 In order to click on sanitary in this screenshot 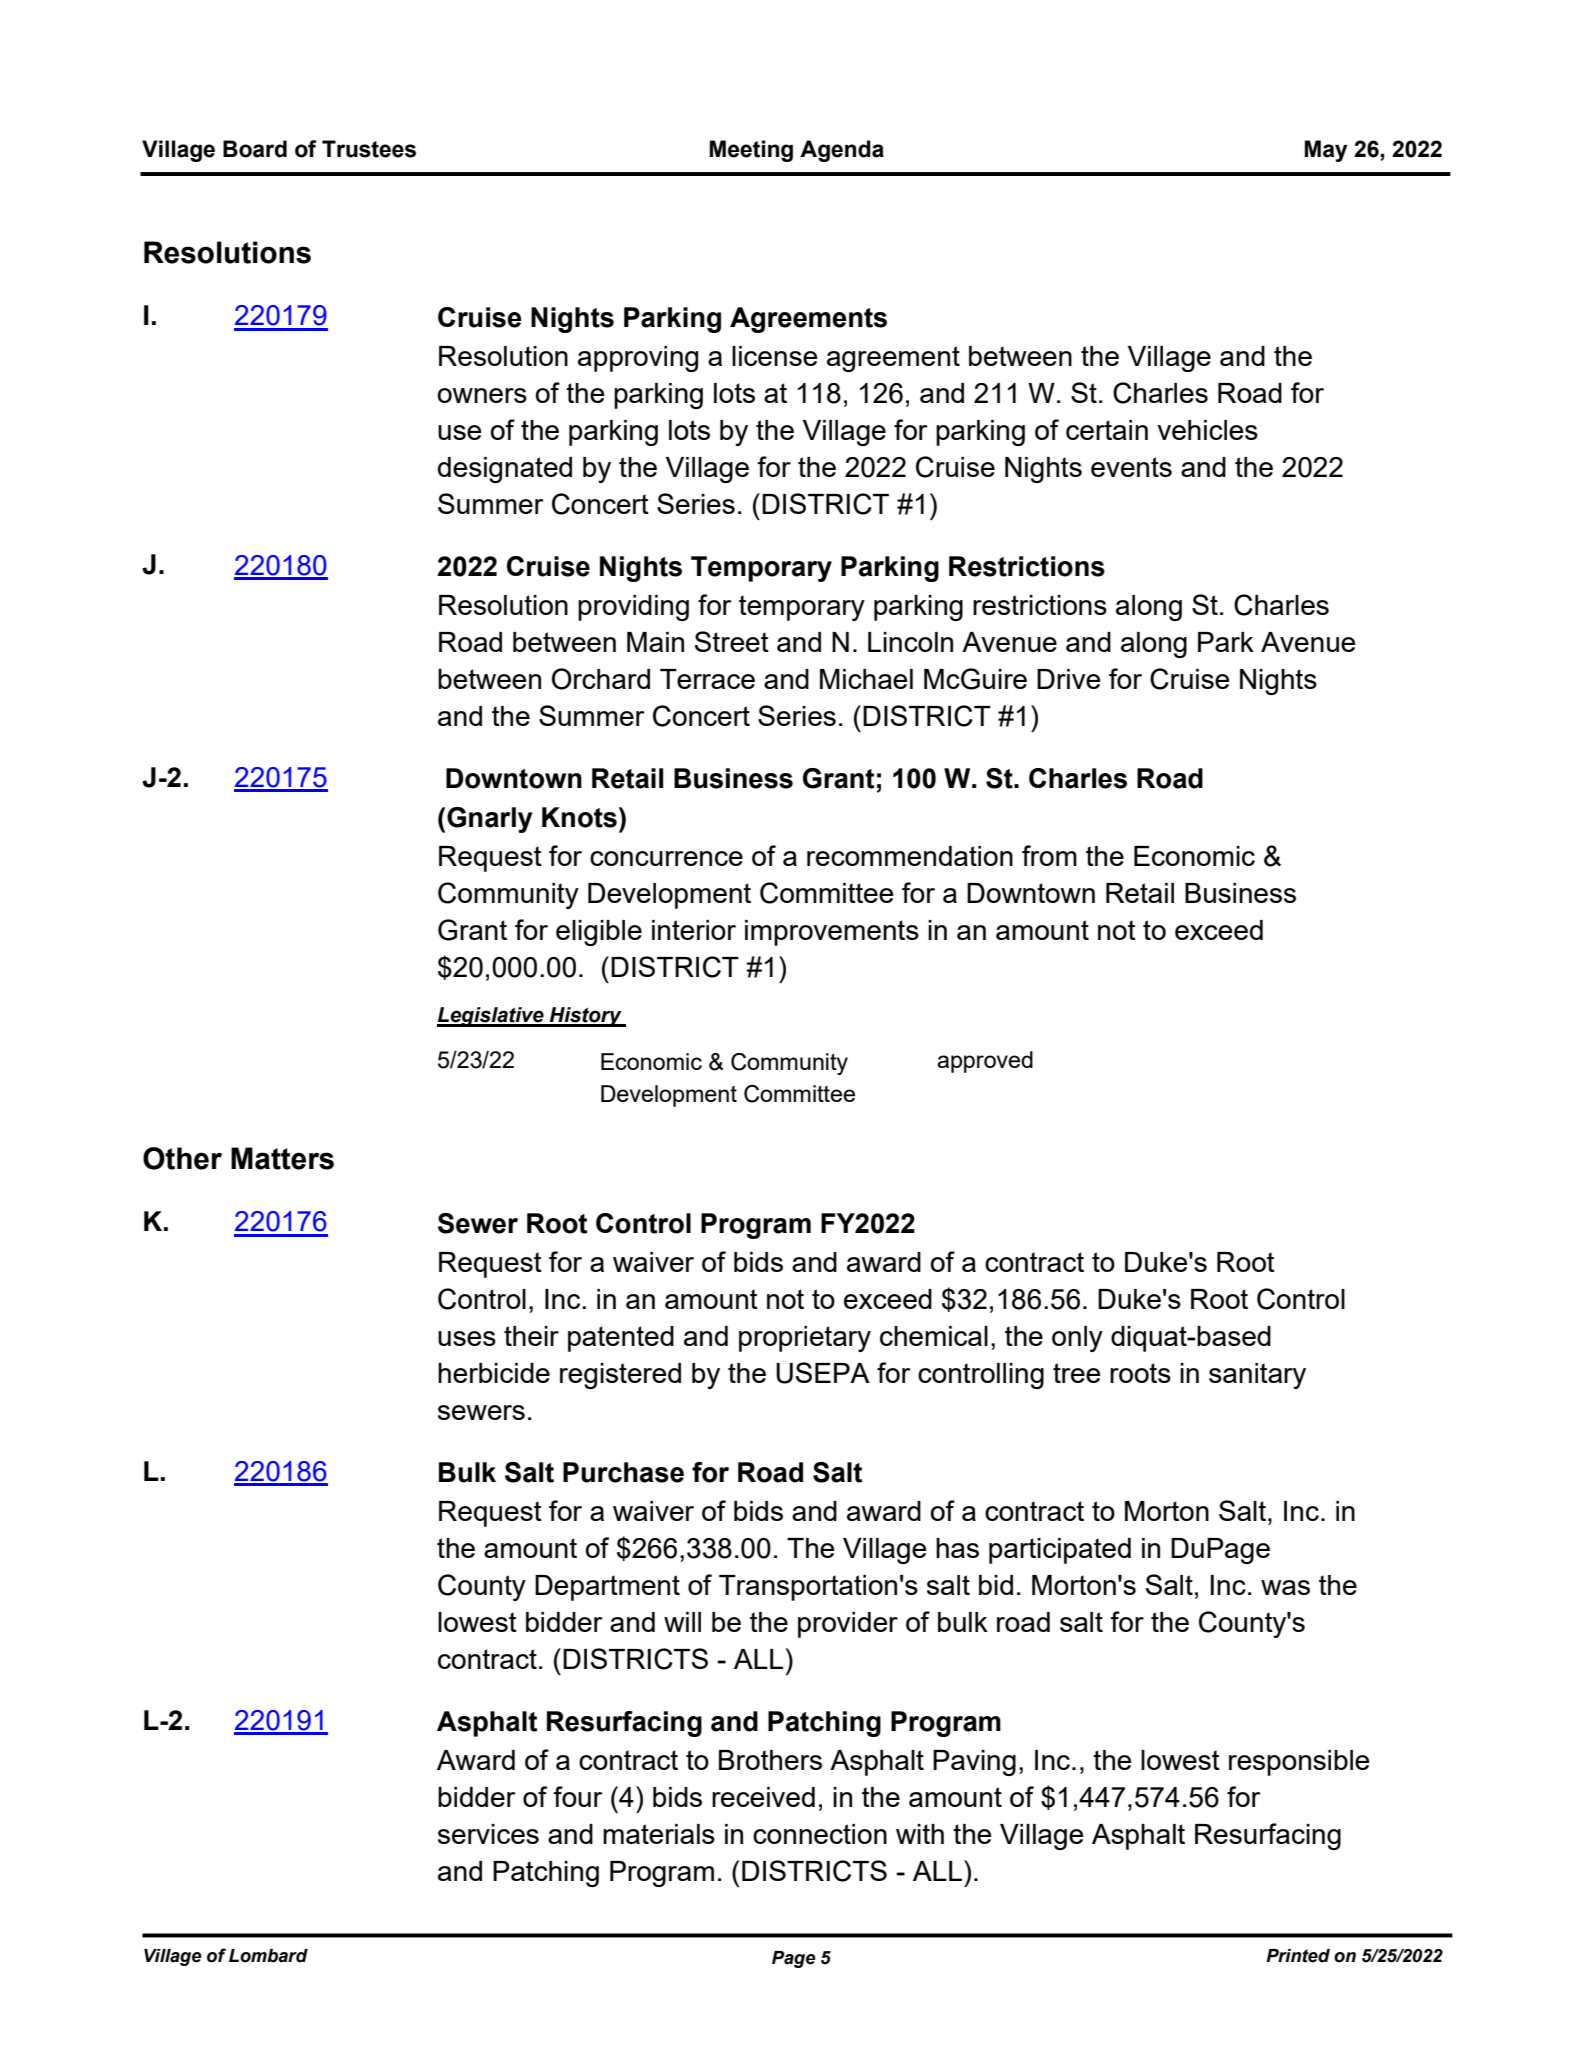, I will do `click(1257, 1376)`.
